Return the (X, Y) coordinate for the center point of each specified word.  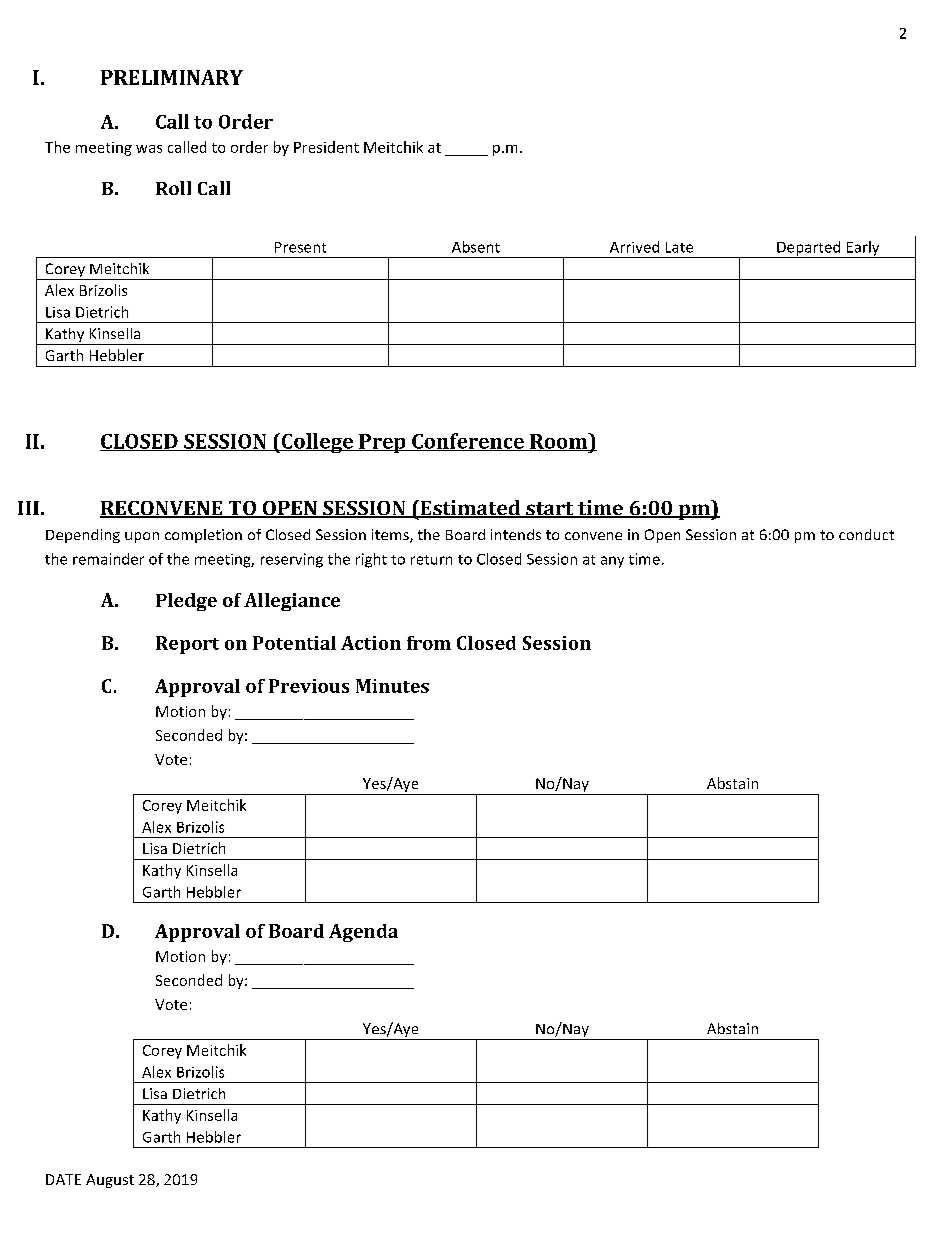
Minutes (392, 686)
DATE (63, 1179)
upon (142, 537)
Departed (809, 249)
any (612, 562)
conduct (866, 534)
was (149, 149)
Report (187, 645)
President (326, 147)
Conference (468, 442)
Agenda (363, 933)
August (110, 1181)
